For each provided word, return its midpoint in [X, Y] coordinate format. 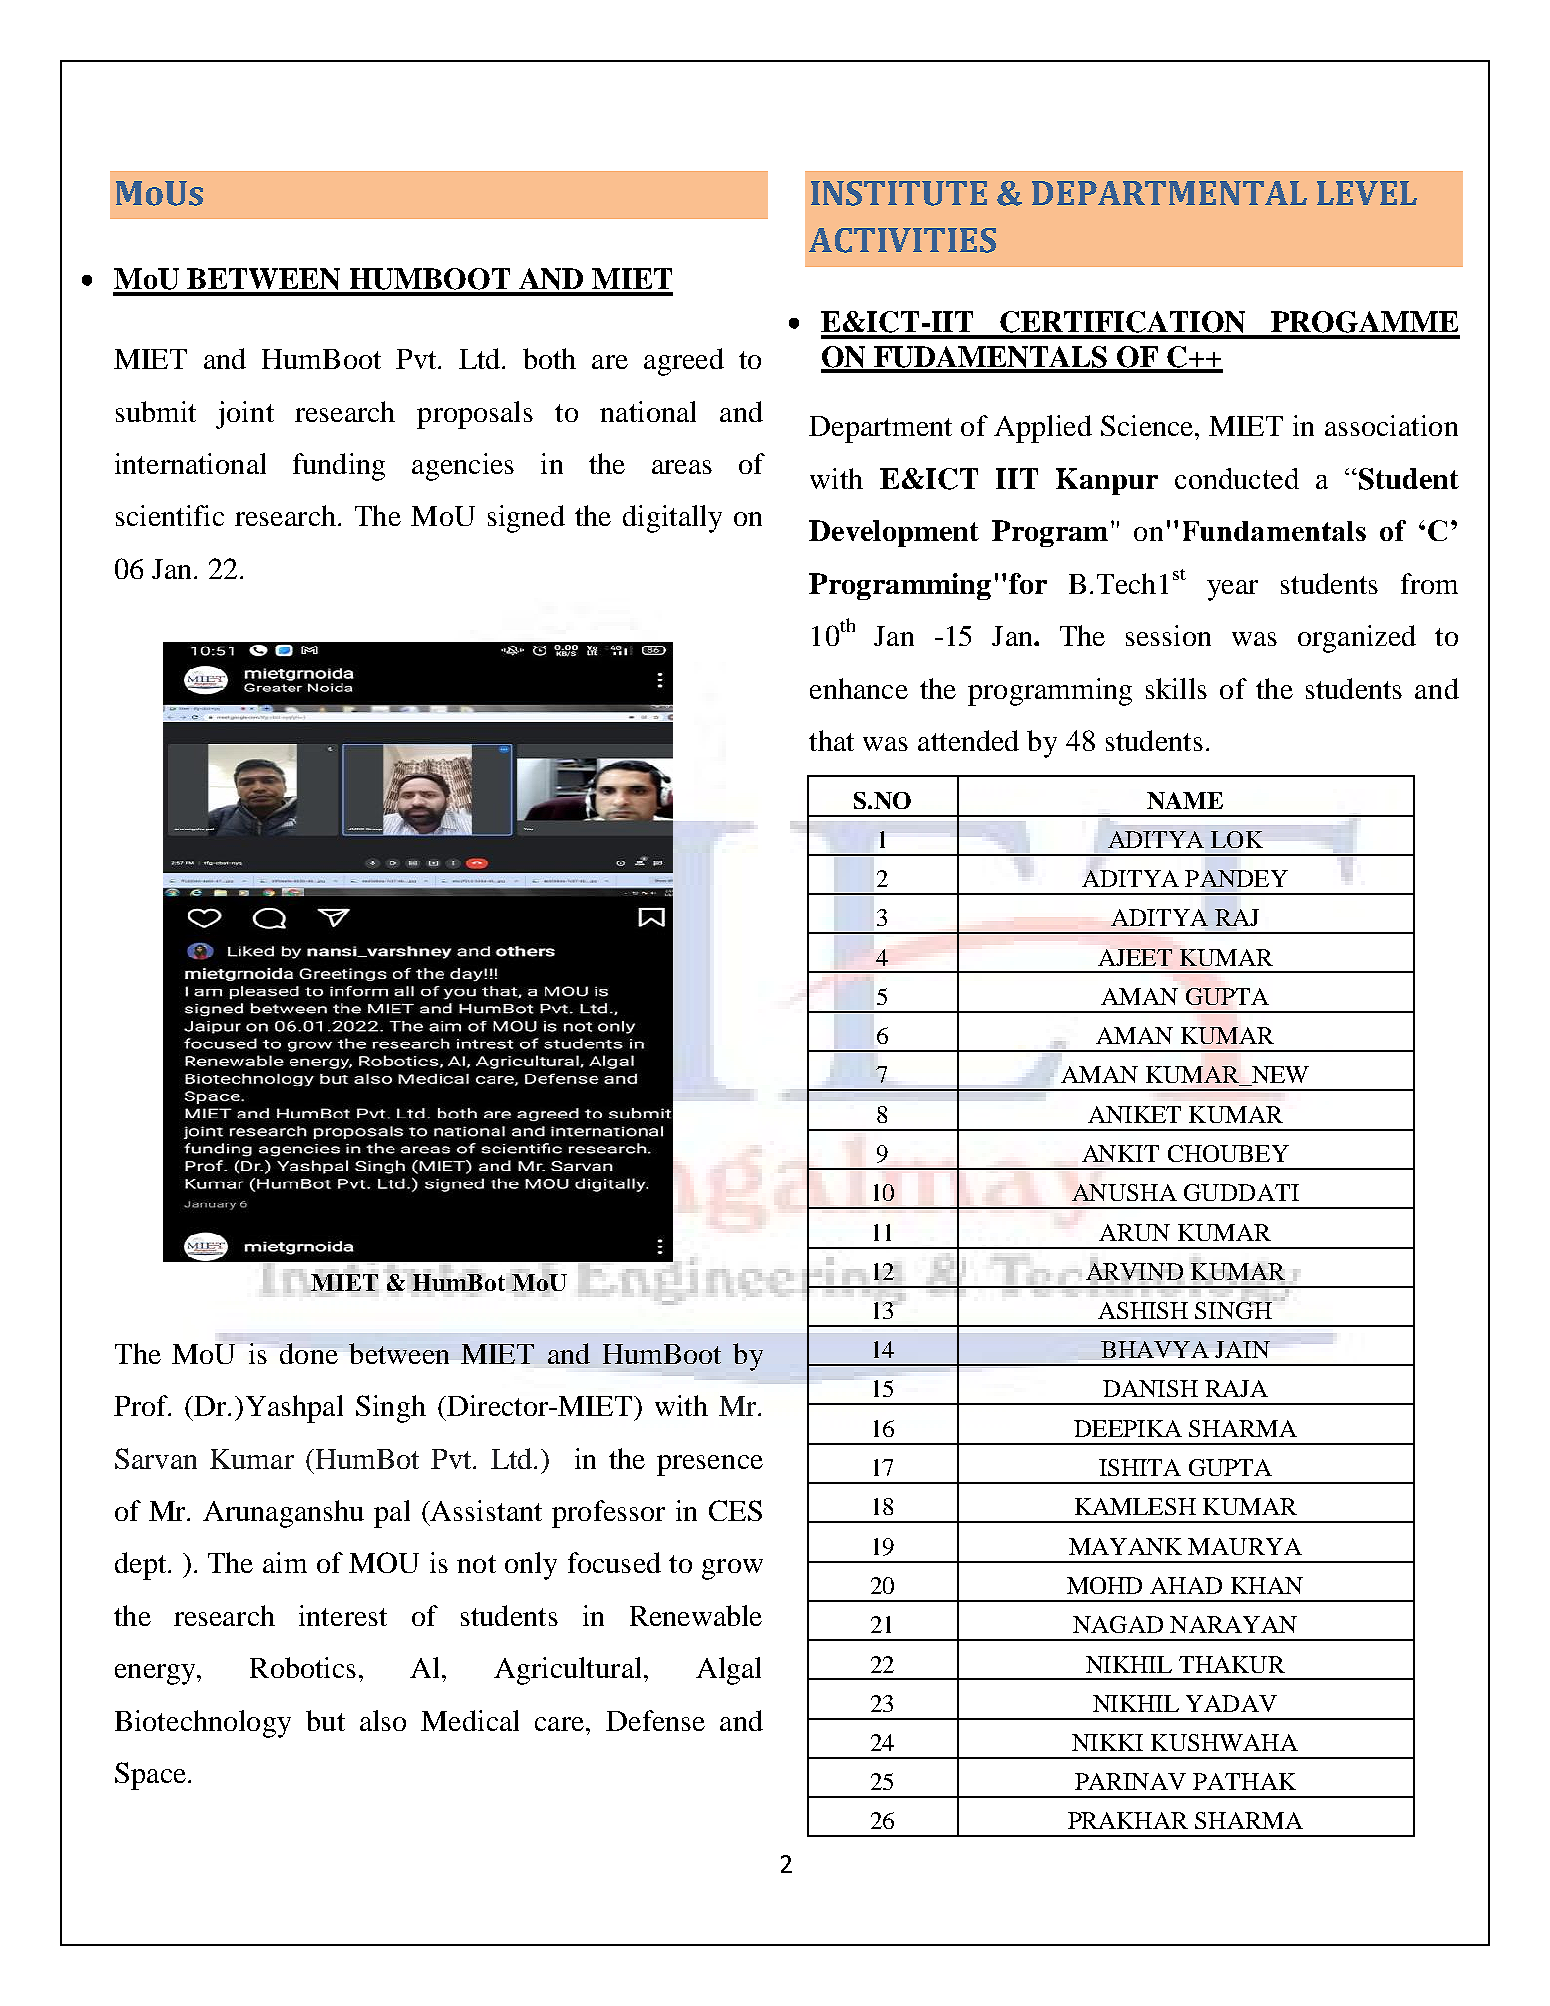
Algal [728, 1671]
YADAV [1231, 1703]
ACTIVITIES [902, 240]
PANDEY [1236, 878]
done [309, 1353]
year [1232, 590]
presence [710, 1465]
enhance [859, 688]
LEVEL [1367, 193]
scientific [170, 515]
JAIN [1242, 1349]
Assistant [485, 1510]
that [831, 740]
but [325, 1720]
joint [245, 415]
